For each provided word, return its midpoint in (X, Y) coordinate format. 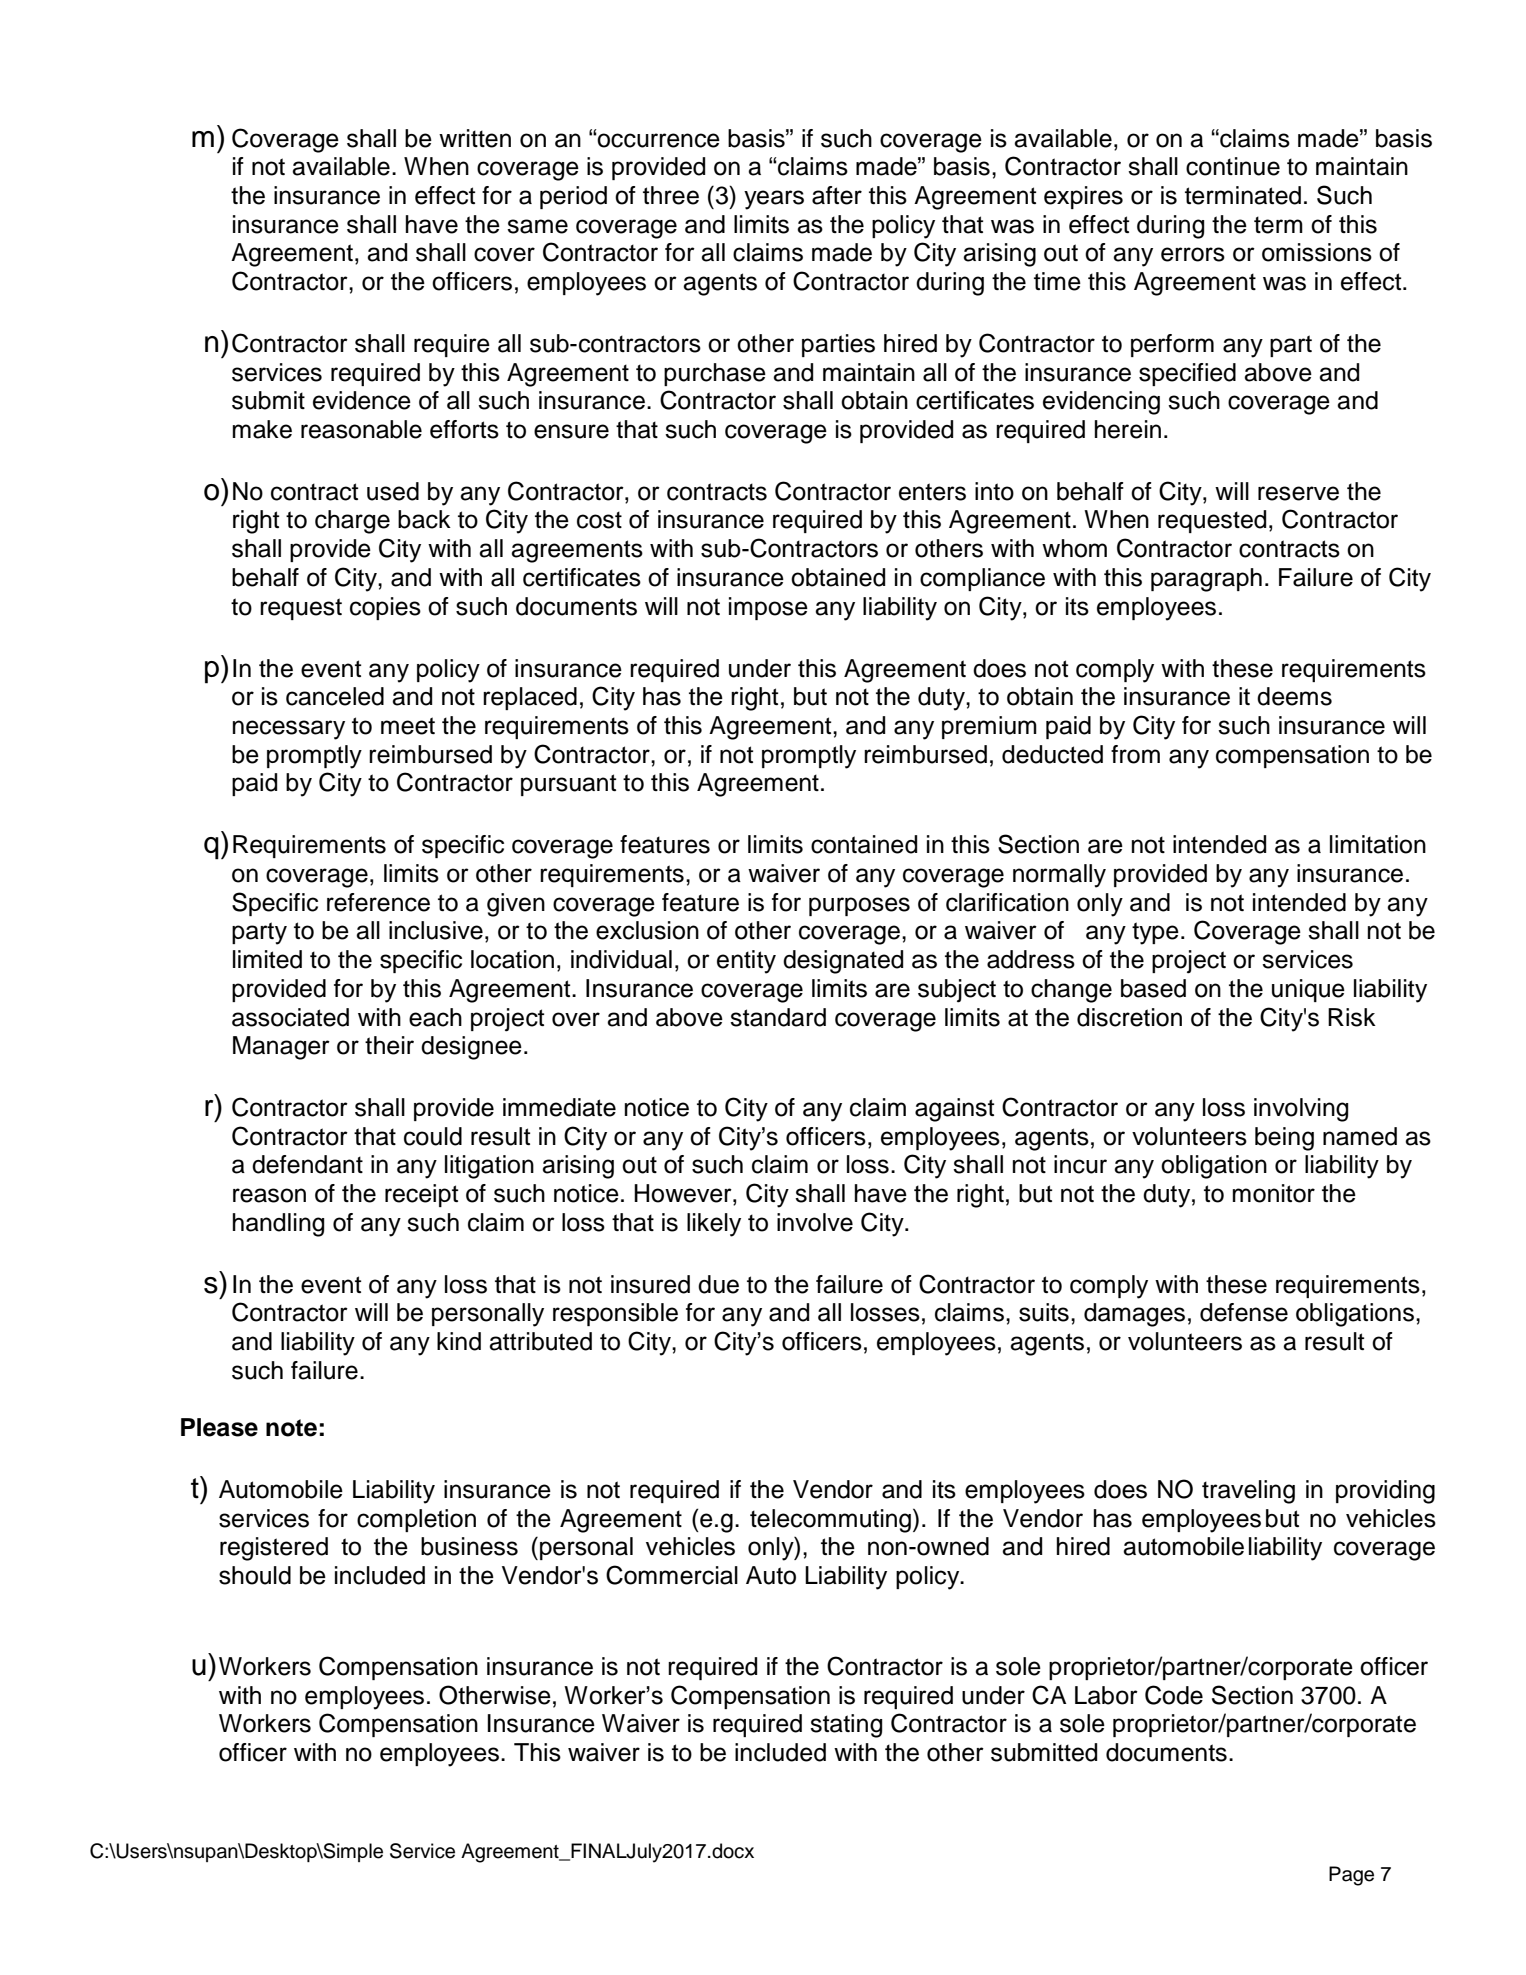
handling (278, 1225)
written (475, 138)
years (774, 200)
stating (846, 1726)
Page (1351, 1876)
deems (1294, 696)
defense (1244, 1312)
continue (1233, 166)
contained (864, 844)
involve (815, 1222)
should (255, 1575)
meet (408, 726)
